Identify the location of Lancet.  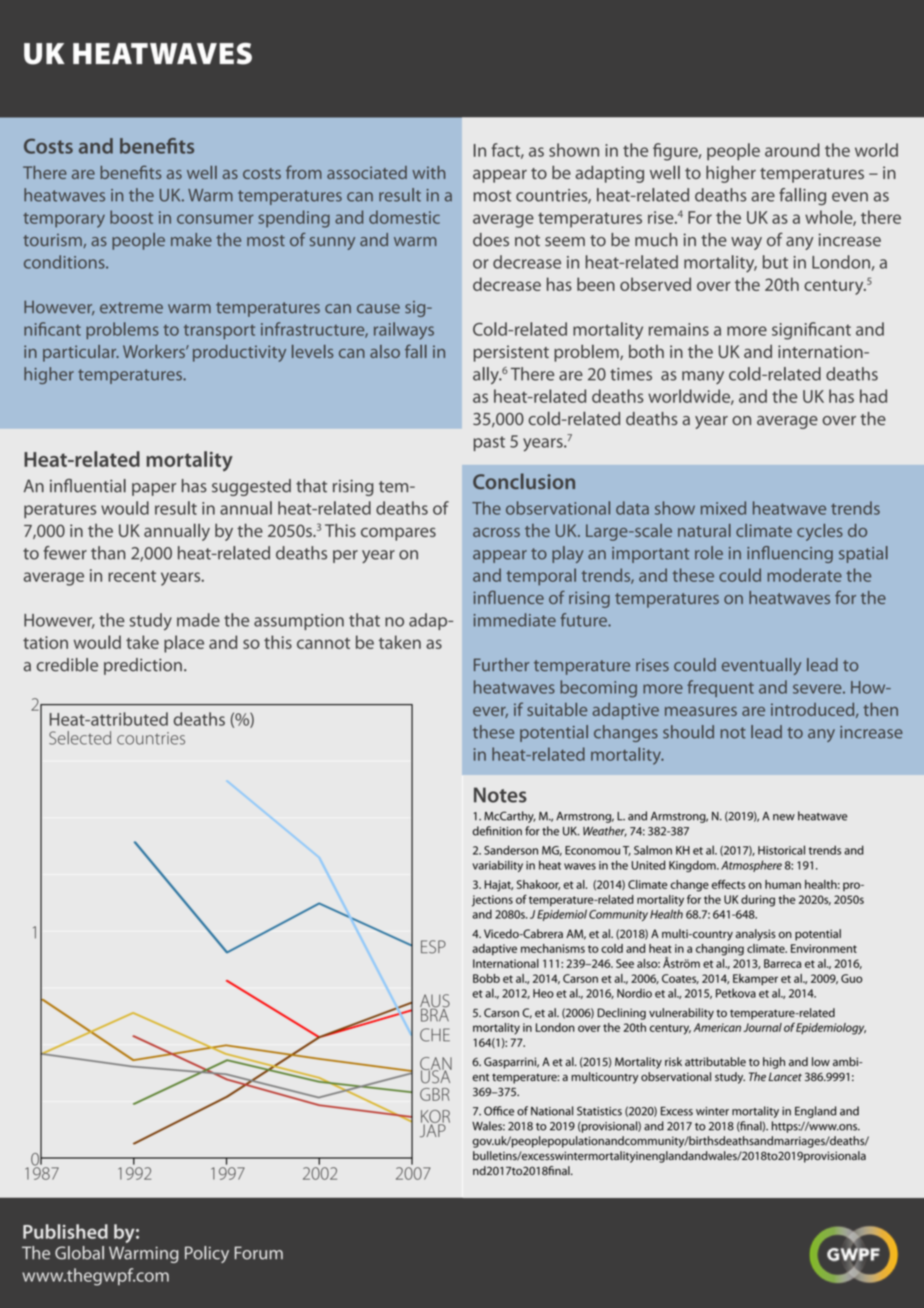
(785, 1076).
